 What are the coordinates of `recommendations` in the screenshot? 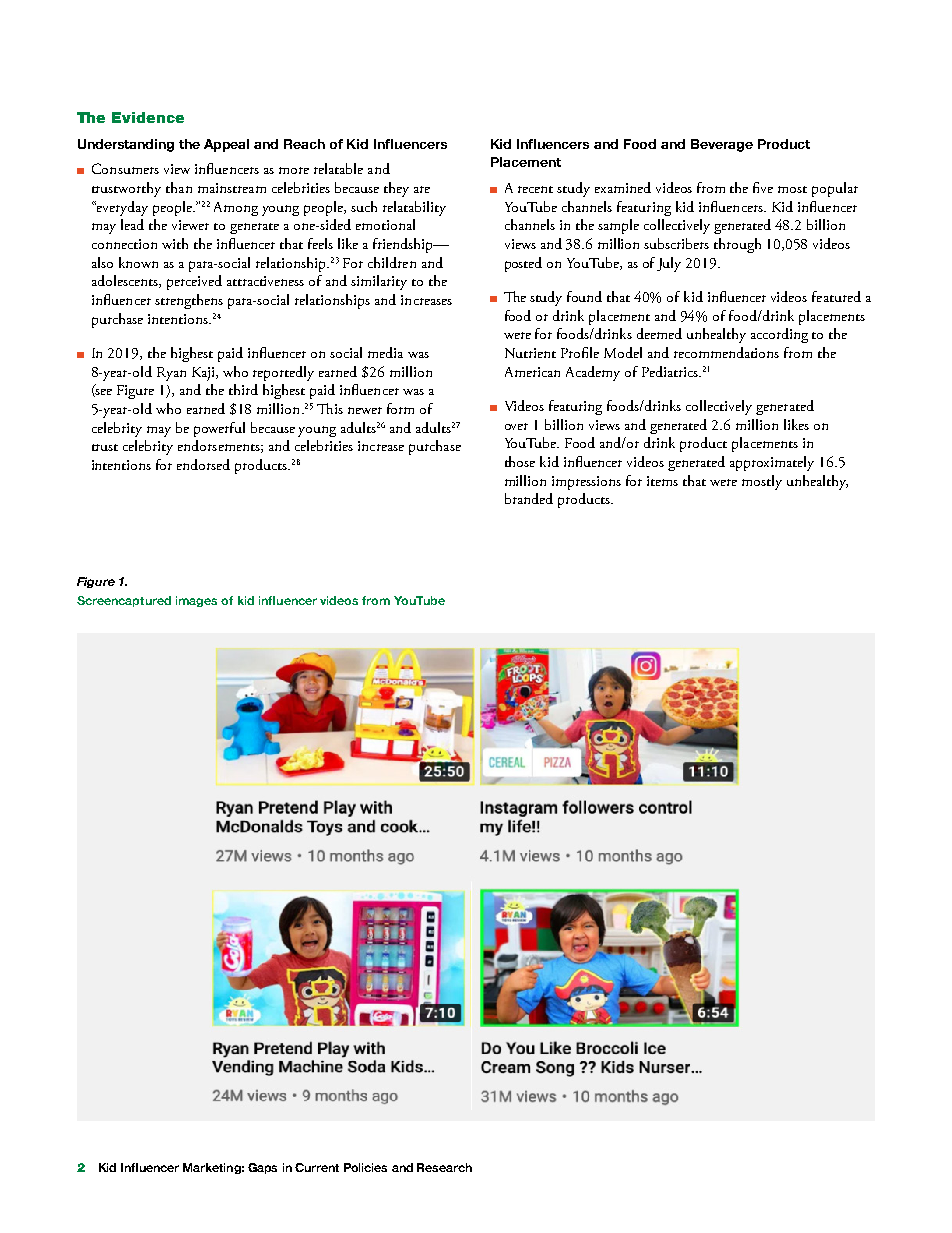 It's located at (726, 352).
